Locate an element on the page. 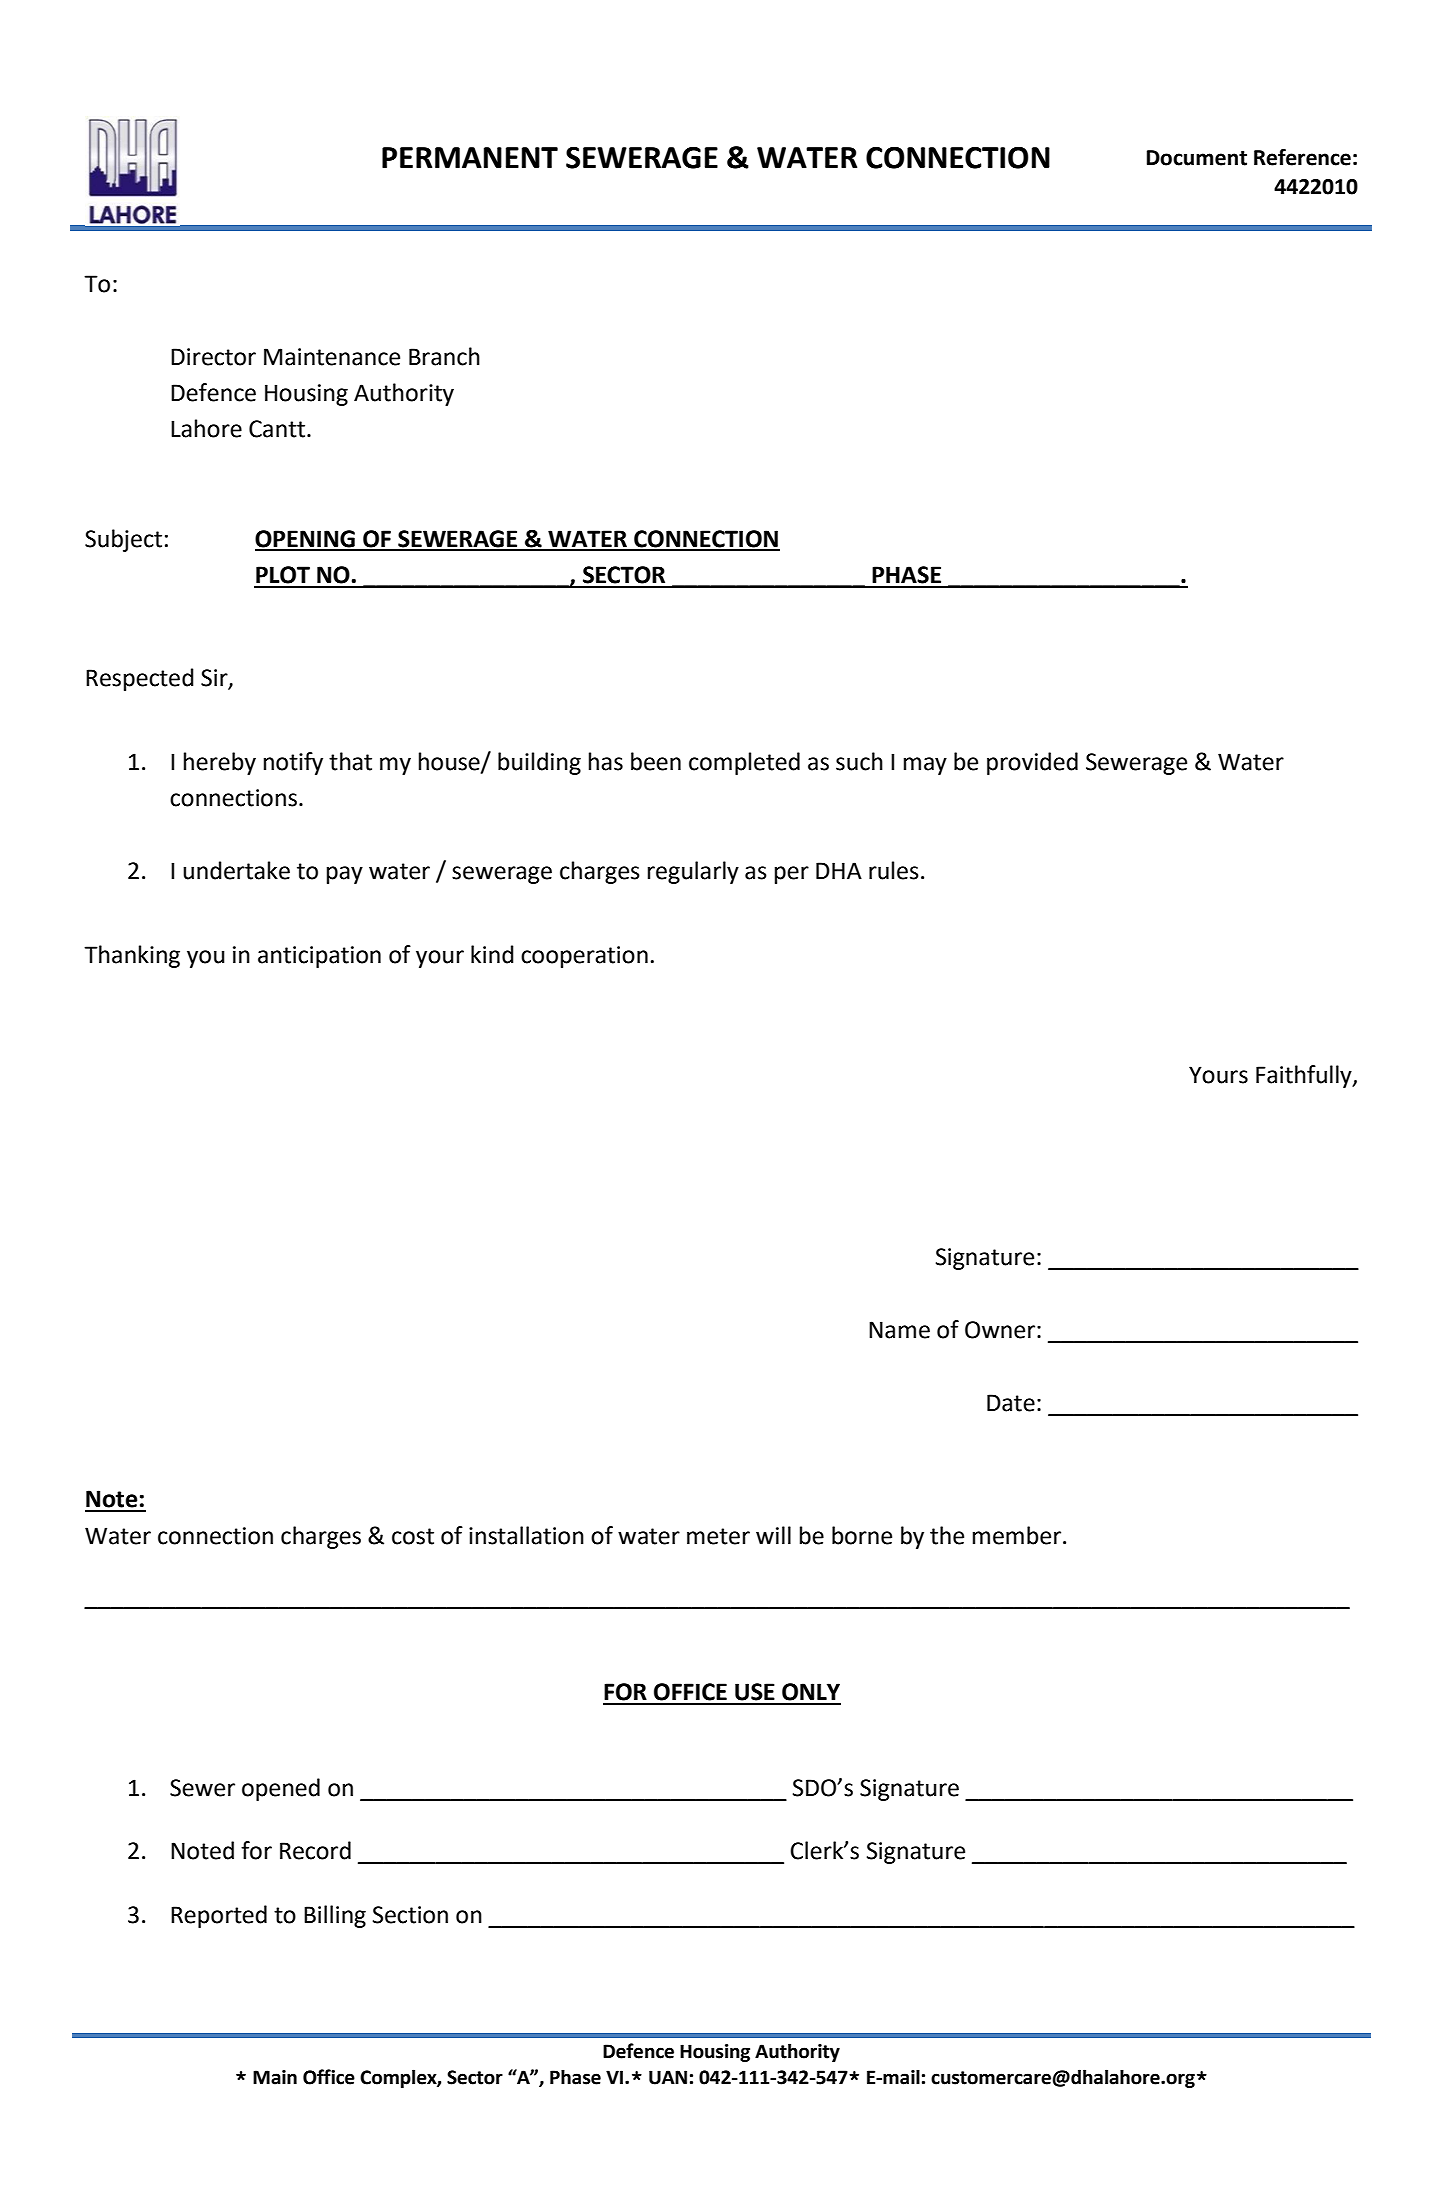 Image resolution: width=1443 pixels, height=2207 pixels. Faithfully is located at coordinates (1305, 1076).
